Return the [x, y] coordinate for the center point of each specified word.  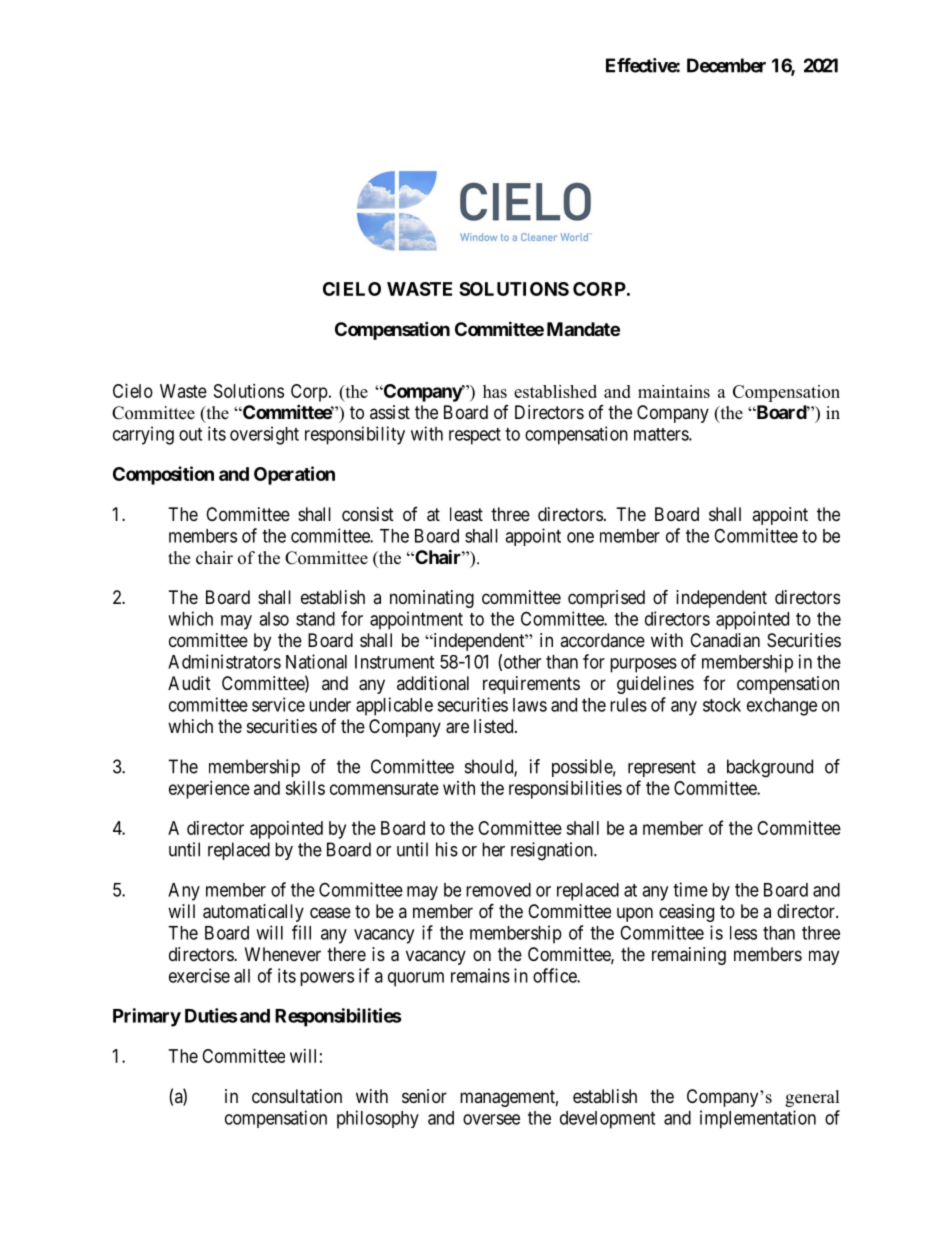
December [726, 65]
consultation [297, 1096]
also [274, 619]
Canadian [725, 640]
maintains [674, 391]
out [190, 434]
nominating [432, 599]
